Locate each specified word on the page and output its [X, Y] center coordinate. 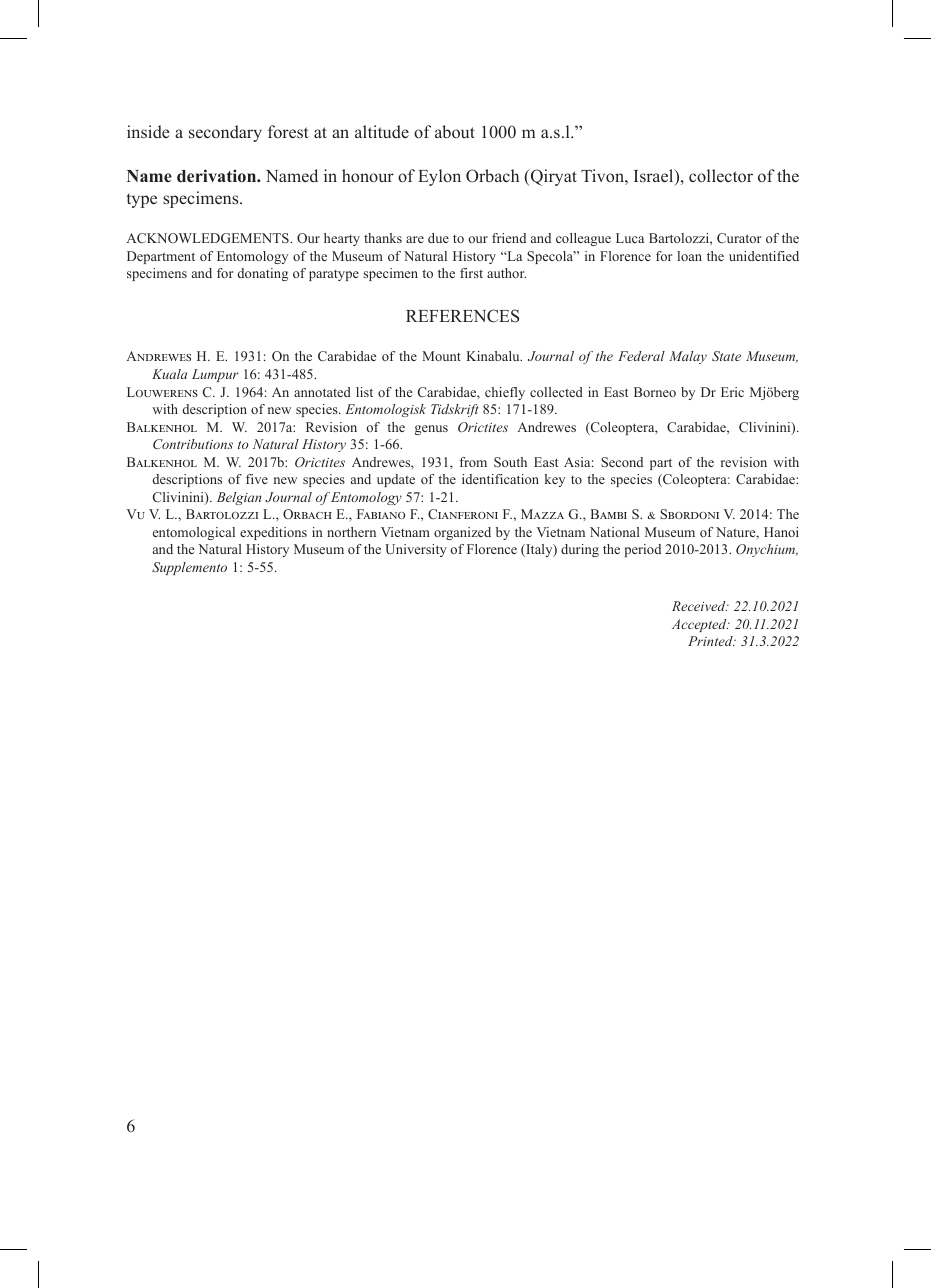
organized [462, 533]
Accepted [700, 625]
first [471, 273]
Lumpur [215, 375]
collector [721, 176]
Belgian [239, 498]
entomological [194, 533]
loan [689, 256]
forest [288, 132]
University [416, 550]
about [455, 131]
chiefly [505, 393]
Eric [732, 392]
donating [263, 274]
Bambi [609, 514]
